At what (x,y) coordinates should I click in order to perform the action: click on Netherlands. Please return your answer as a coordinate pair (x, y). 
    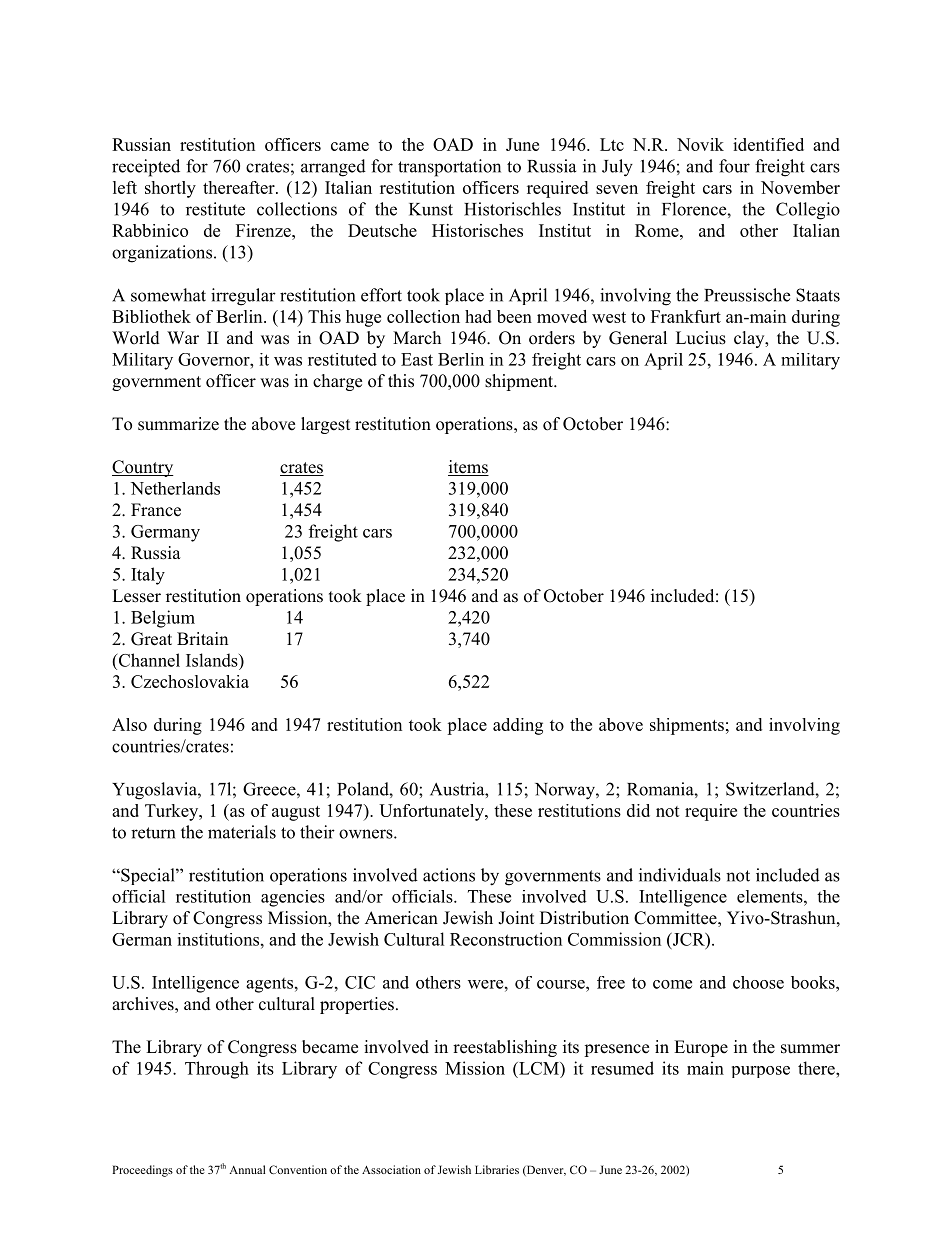
    Looking at the image, I should click on (175, 488).
